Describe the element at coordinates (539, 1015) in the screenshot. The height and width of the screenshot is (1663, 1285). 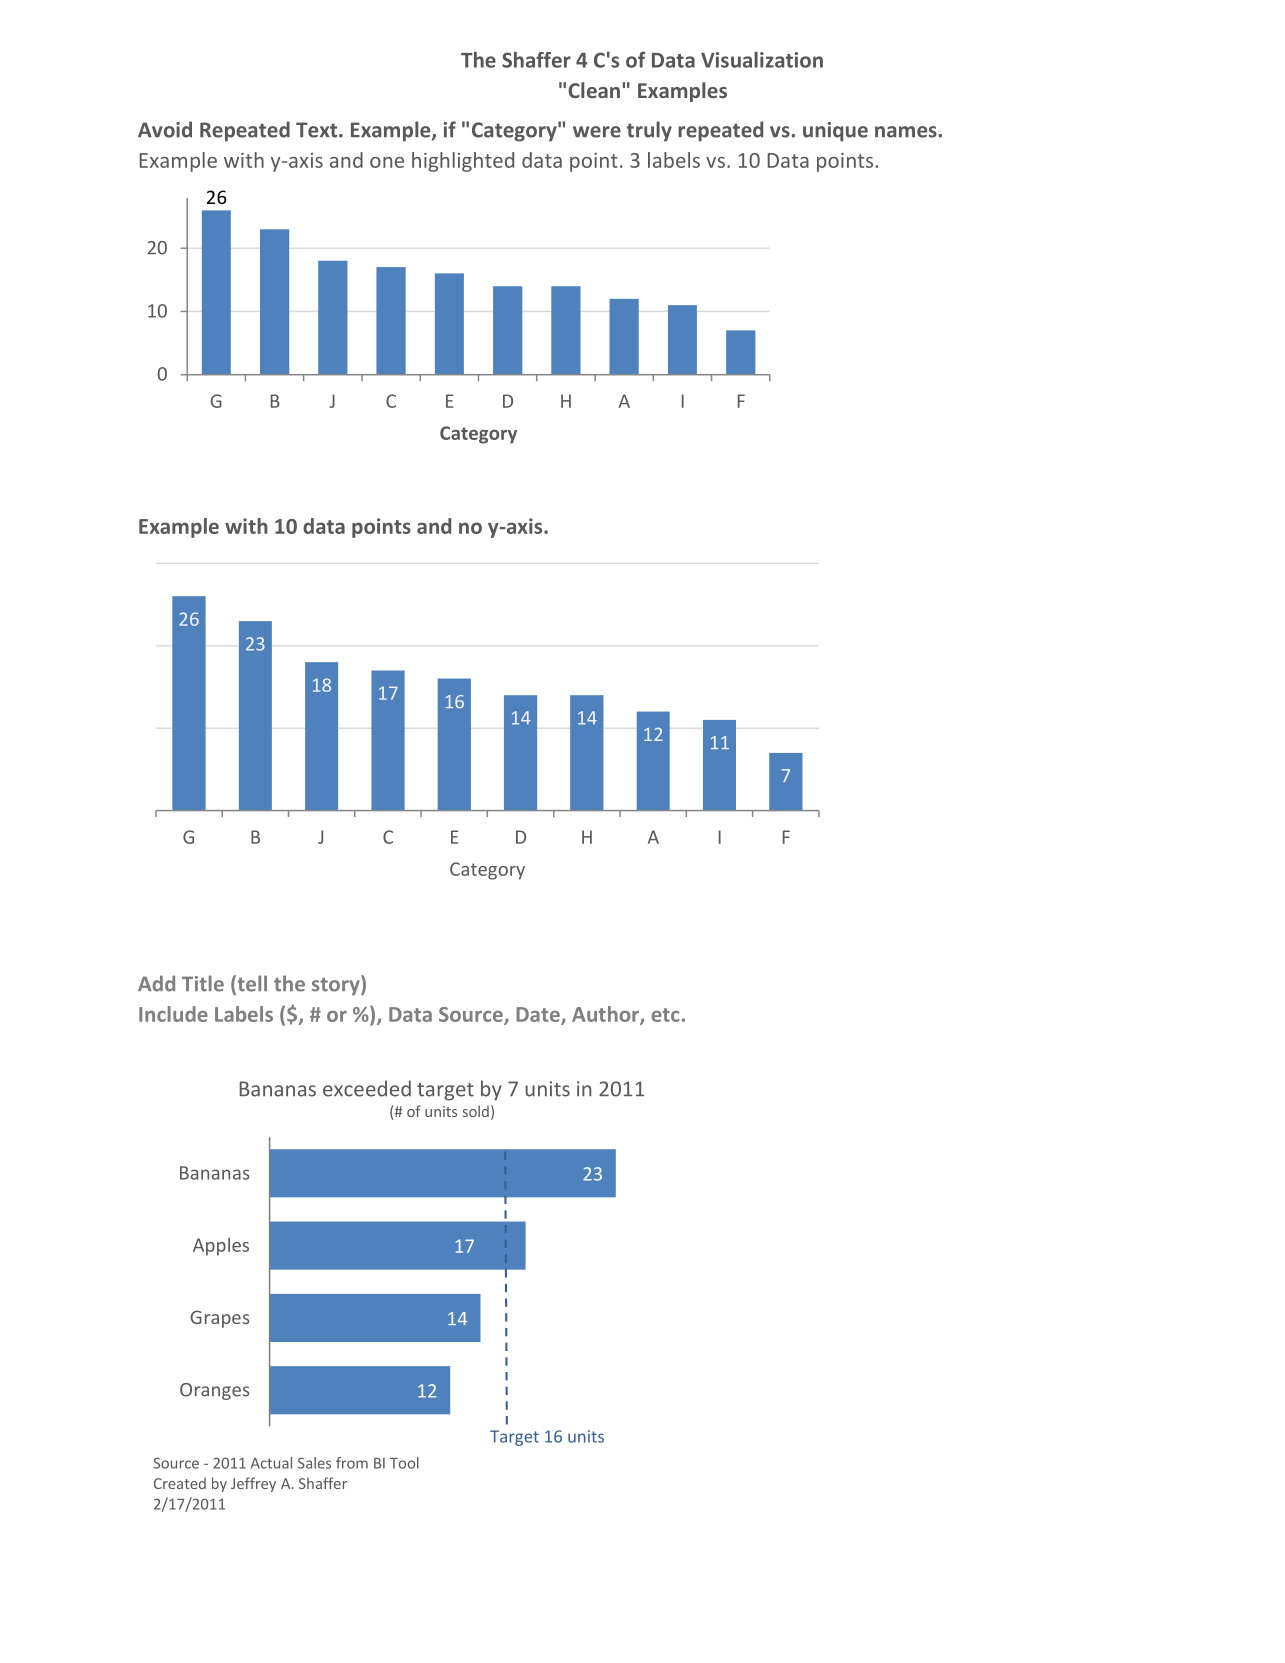
I see `Date` at that location.
